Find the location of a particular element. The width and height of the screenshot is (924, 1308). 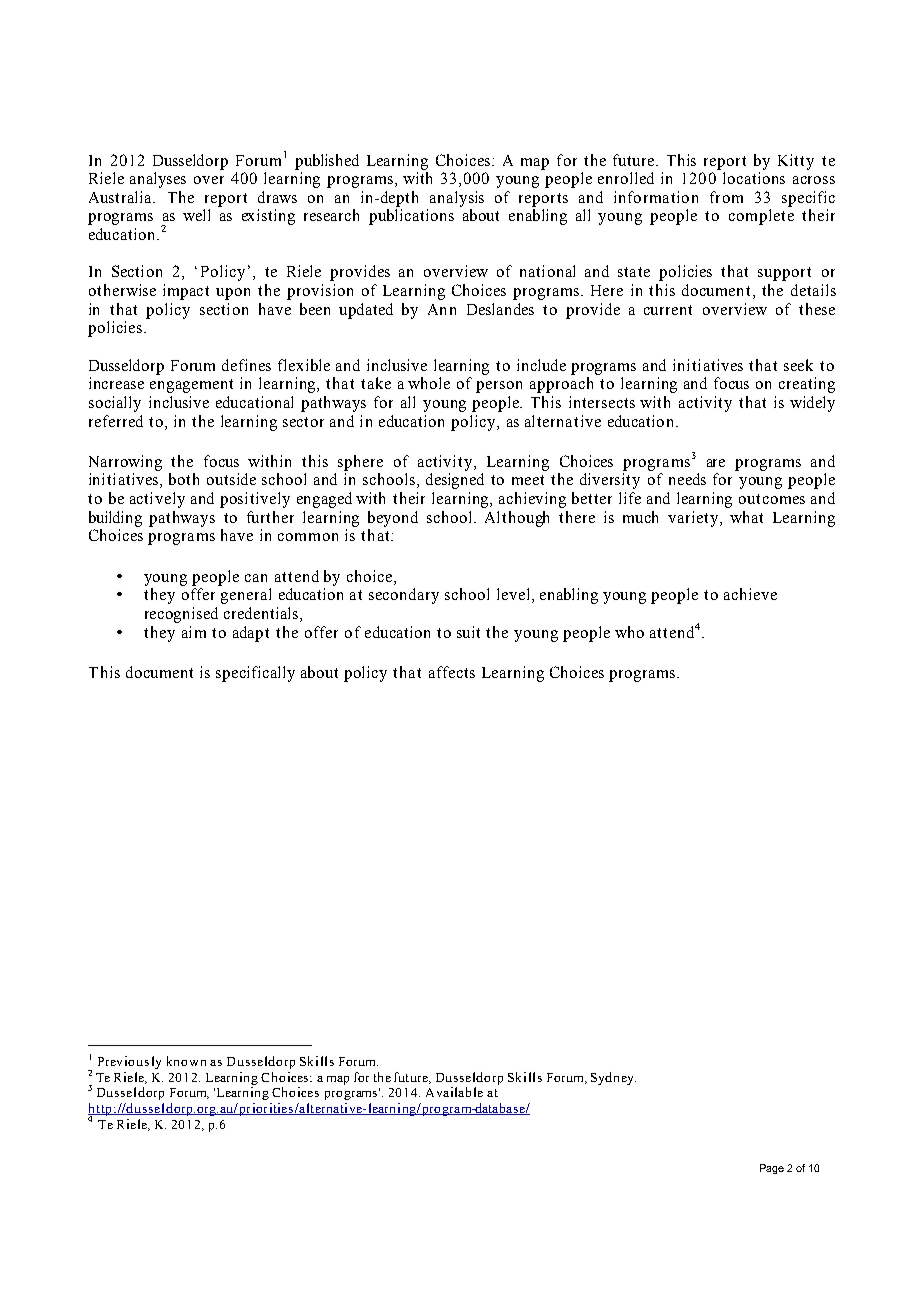

aim is located at coordinates (194, 632).
